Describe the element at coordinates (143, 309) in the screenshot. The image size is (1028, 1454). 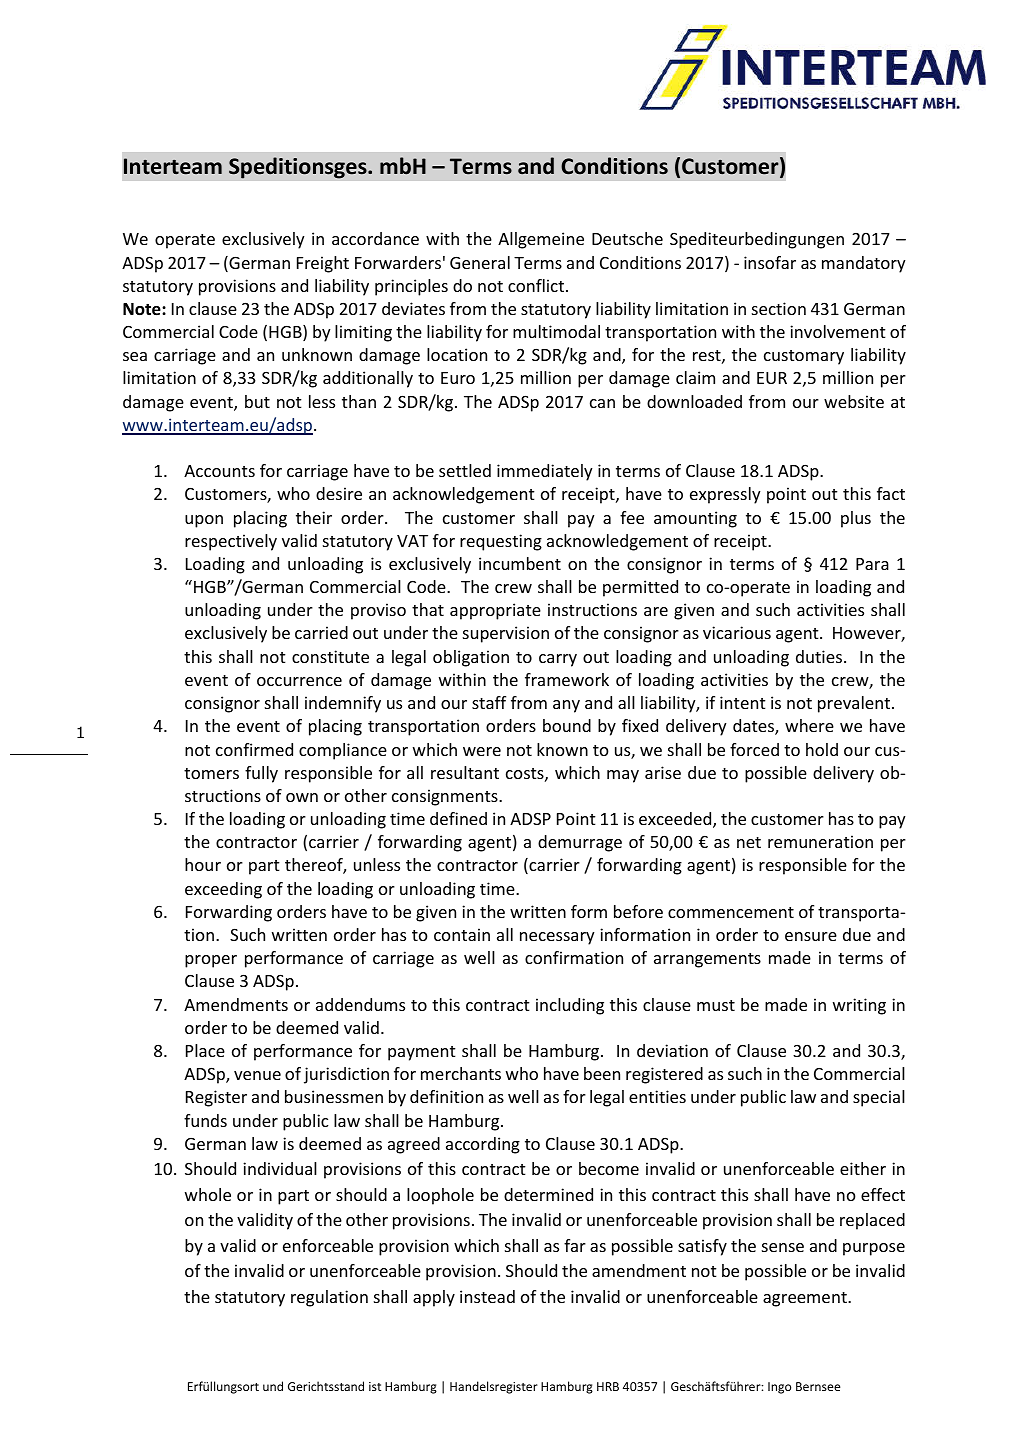
I see `Note` at that location.
